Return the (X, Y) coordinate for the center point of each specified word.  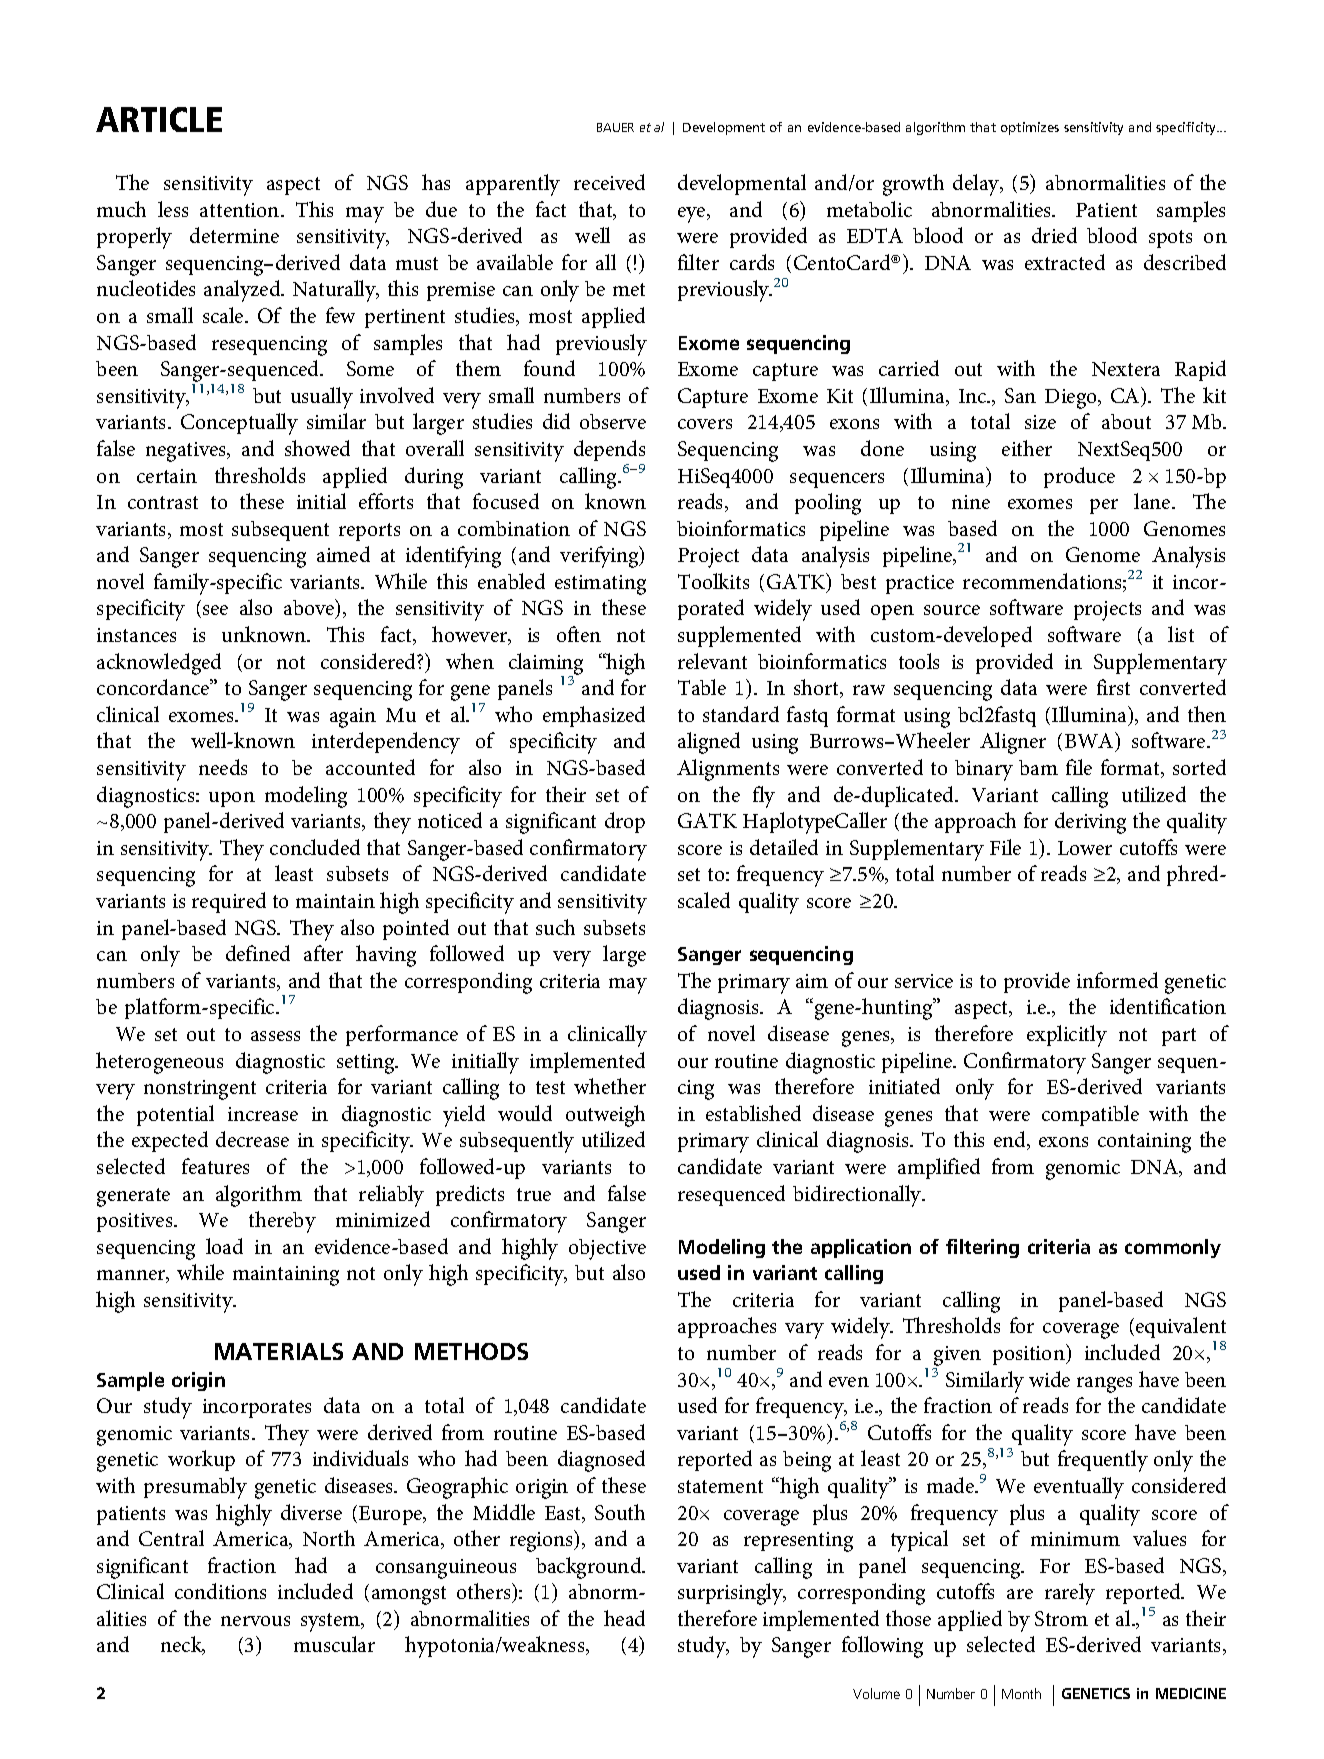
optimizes (1030, 128)
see (215, 610)
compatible (1090, 1115)
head (624, 1618)
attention (241, 210)
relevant (712, 661)
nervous (255, 1621)
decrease (252, 1139)
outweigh (605, 1116)
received (609, 182)
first (1113, 687)
